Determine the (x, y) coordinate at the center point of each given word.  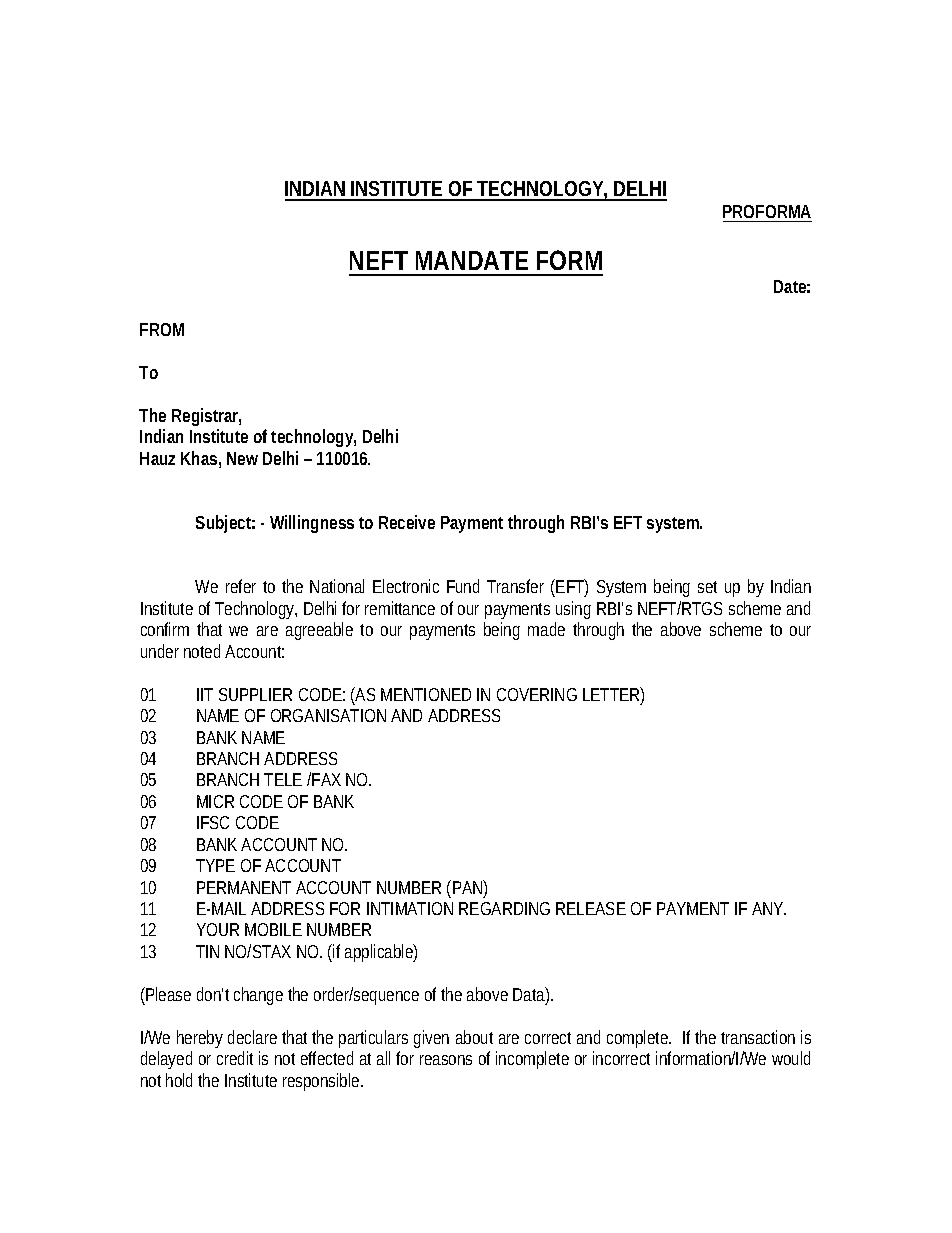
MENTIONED (426, 694)
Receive (407, 522)
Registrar (206, 417)
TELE (283, 779)
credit (235, 1058)
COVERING (537, 694)
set (707, 587)
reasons (446, 1060)
